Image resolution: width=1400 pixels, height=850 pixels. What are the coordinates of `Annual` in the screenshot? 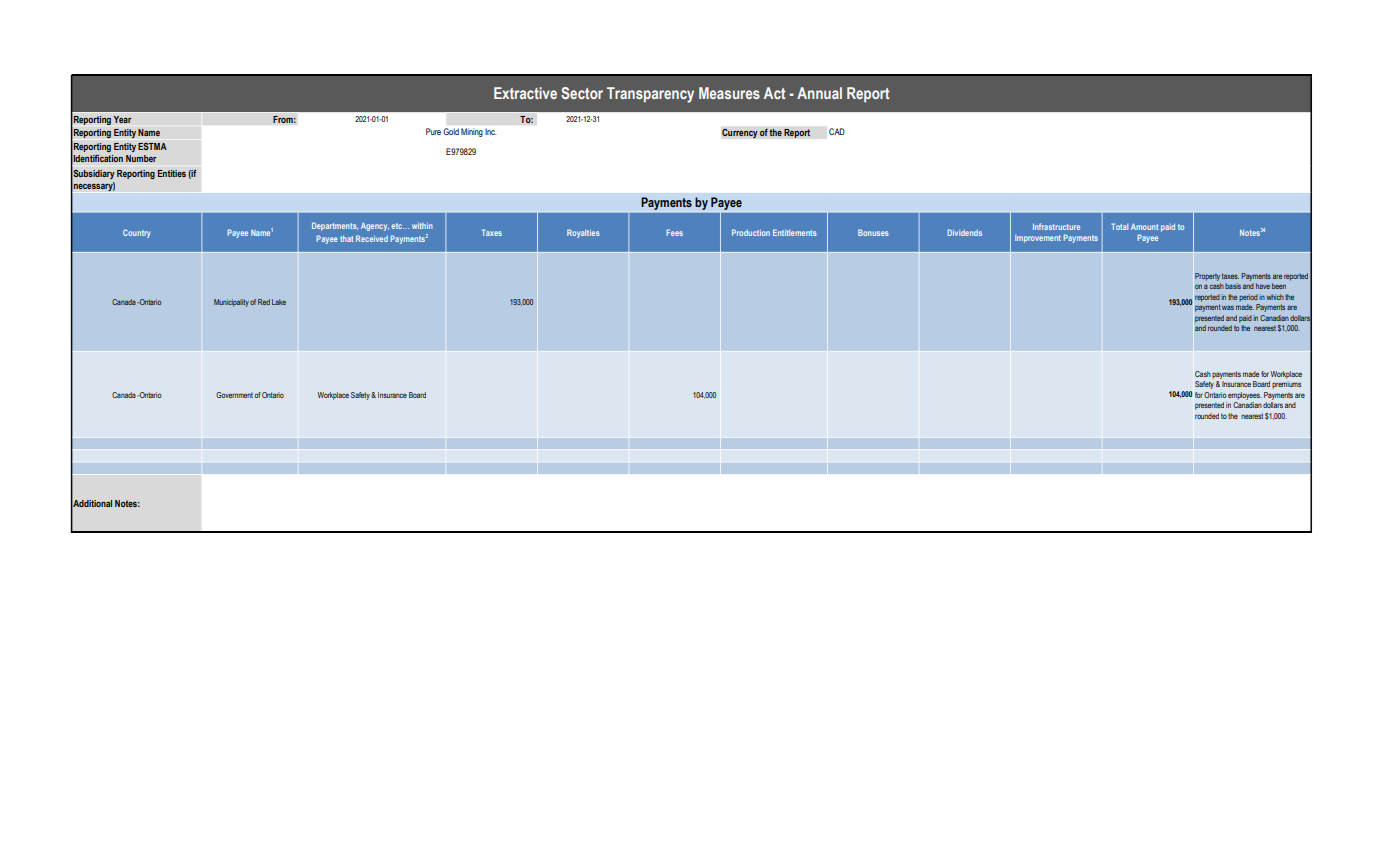 It's located at (819, 93).
